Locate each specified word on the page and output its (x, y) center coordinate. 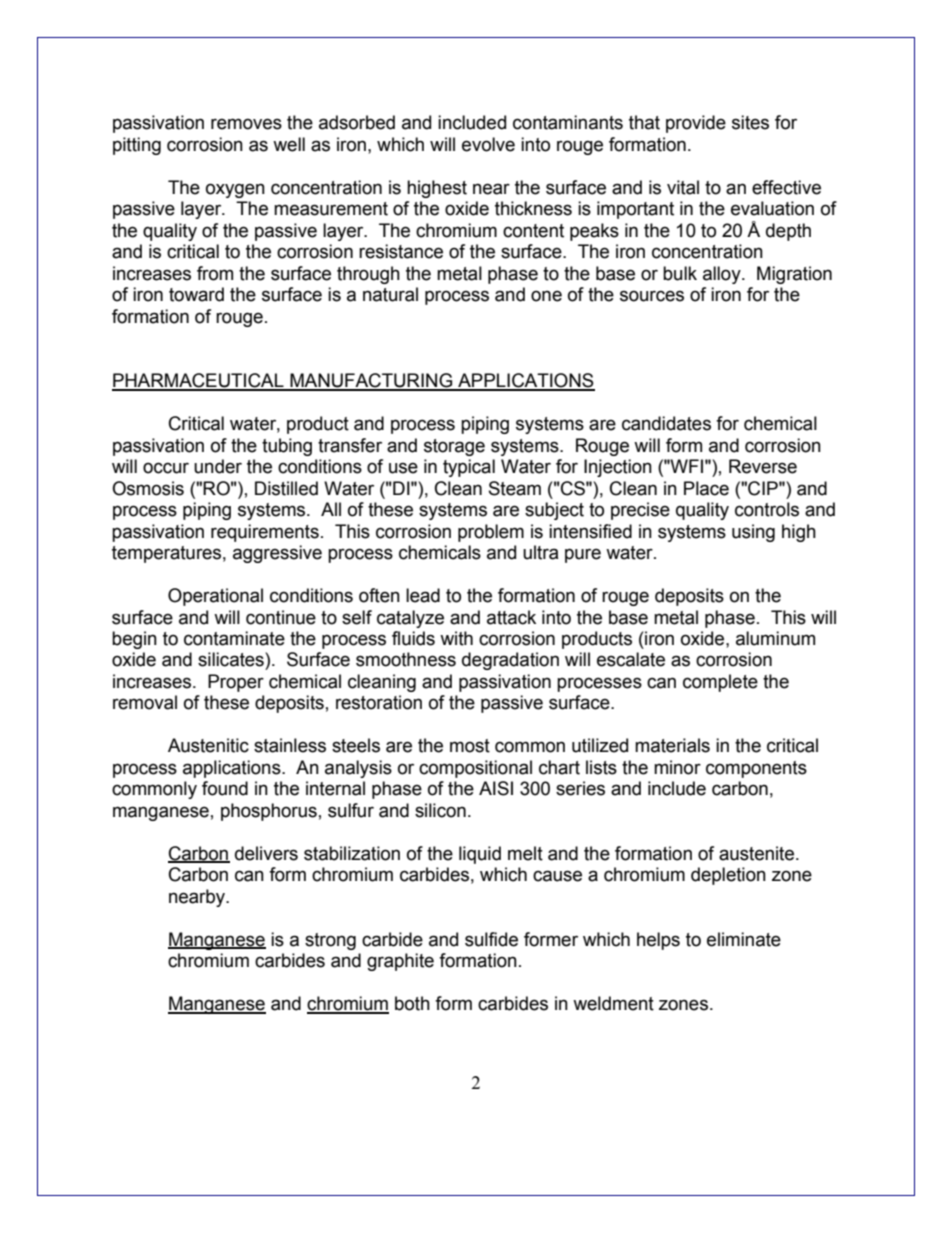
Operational (215, 597)
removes (246, 124)
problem (491, 533)
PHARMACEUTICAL (199, 381)
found (225, 788)
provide (696, 124)
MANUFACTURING (371, 381)
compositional (475, 769)
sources (652, 296)
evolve (488, 144)
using (753, 533)
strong (330, 941)
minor (677, 767)
